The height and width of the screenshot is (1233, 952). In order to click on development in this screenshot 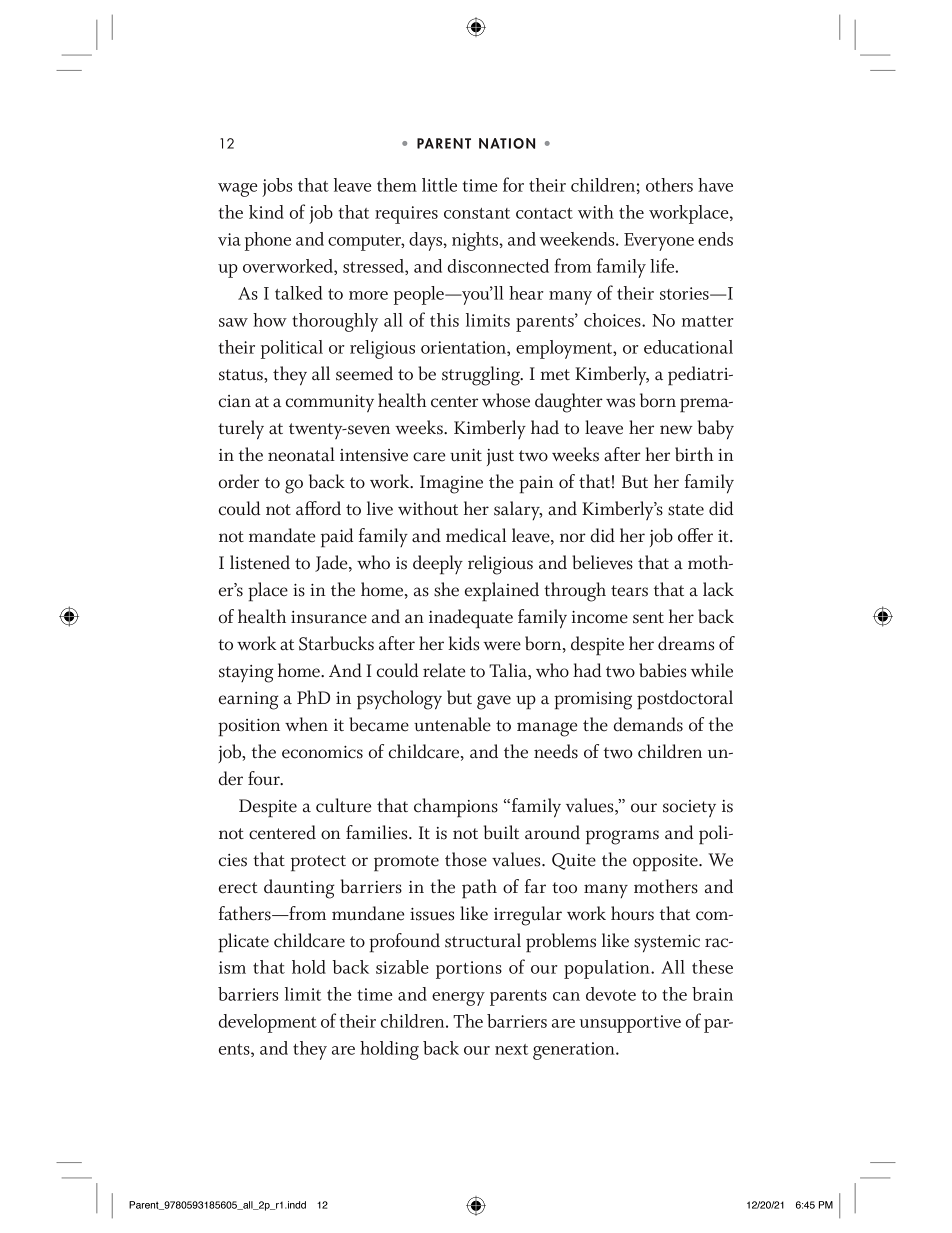, I will do `click(267, 1023)`.
